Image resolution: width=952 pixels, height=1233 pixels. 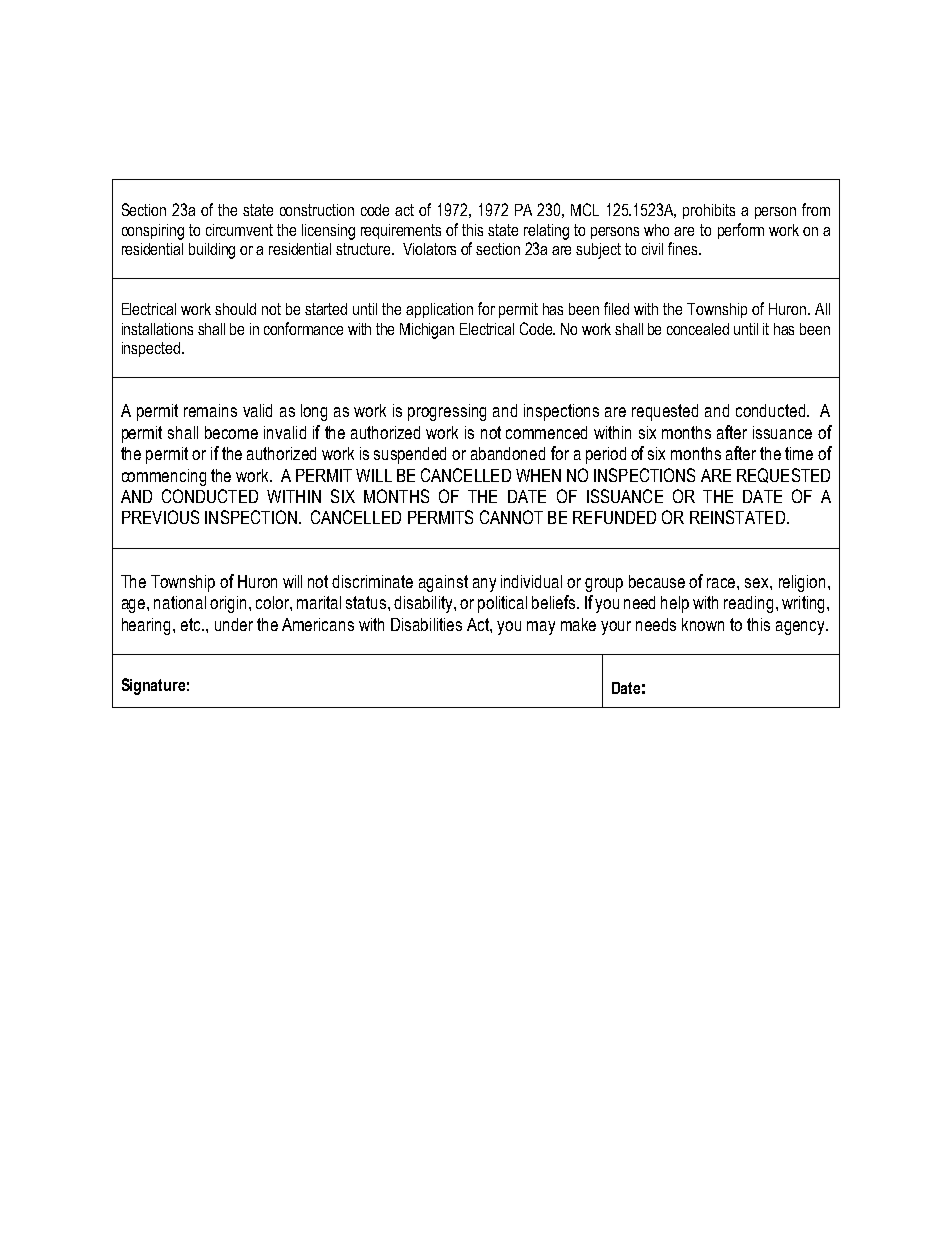 What do you see at coordinates (160, 517) in the image?
I see `PREVIOUS` at bounding box center [160, 517].
